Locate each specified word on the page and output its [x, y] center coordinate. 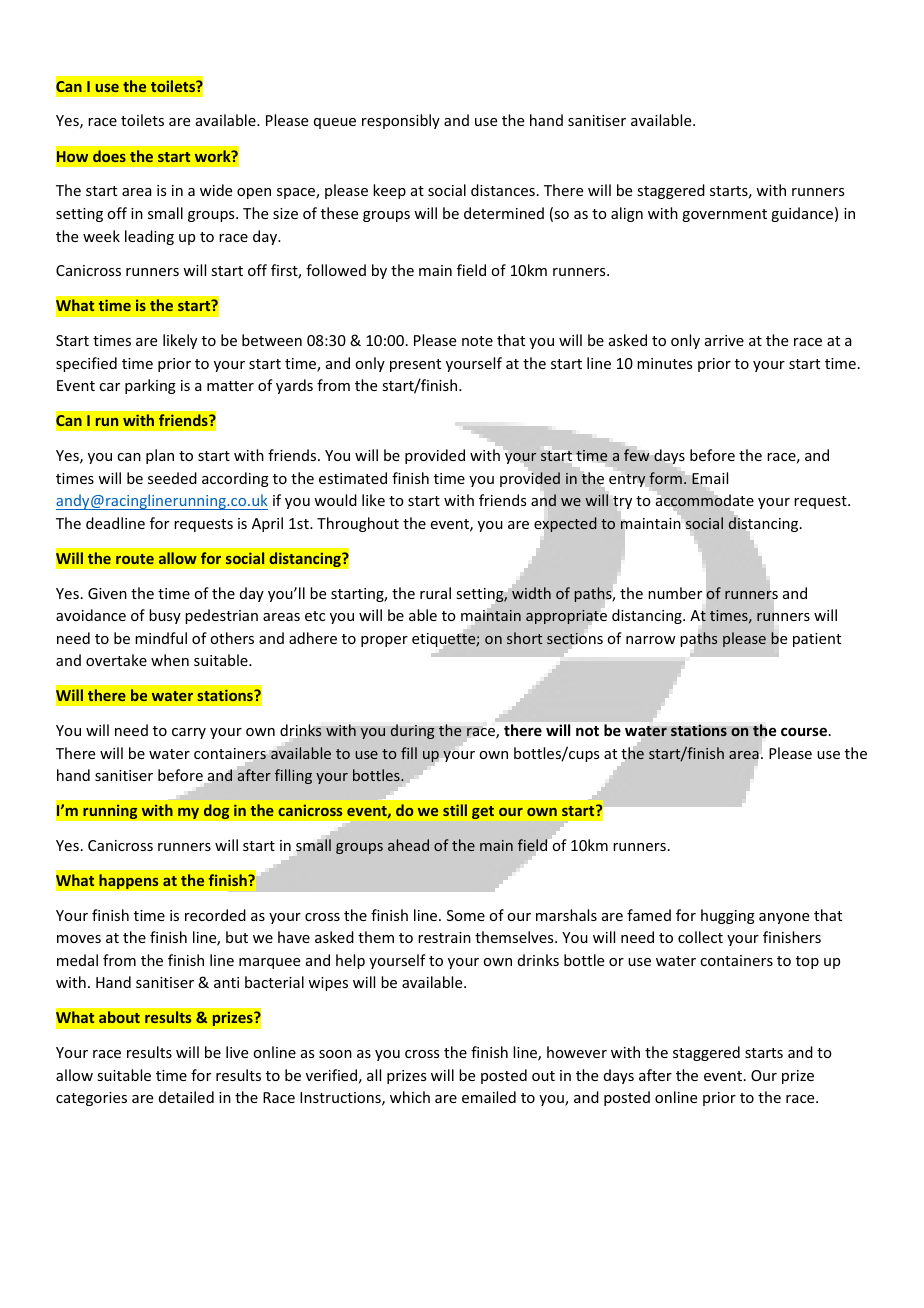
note [477, 341]
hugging [728, 916]
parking [150, 386]
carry [189, 733]
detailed [186, 1097]
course [804, 731]
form [666, 477]
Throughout [358, 524]
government [724, 215]
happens [129, 881]
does [109, 156]
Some [466, 915]
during [412, 731]
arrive [724, 340]
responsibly [401, 121]
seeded [172, 478]
